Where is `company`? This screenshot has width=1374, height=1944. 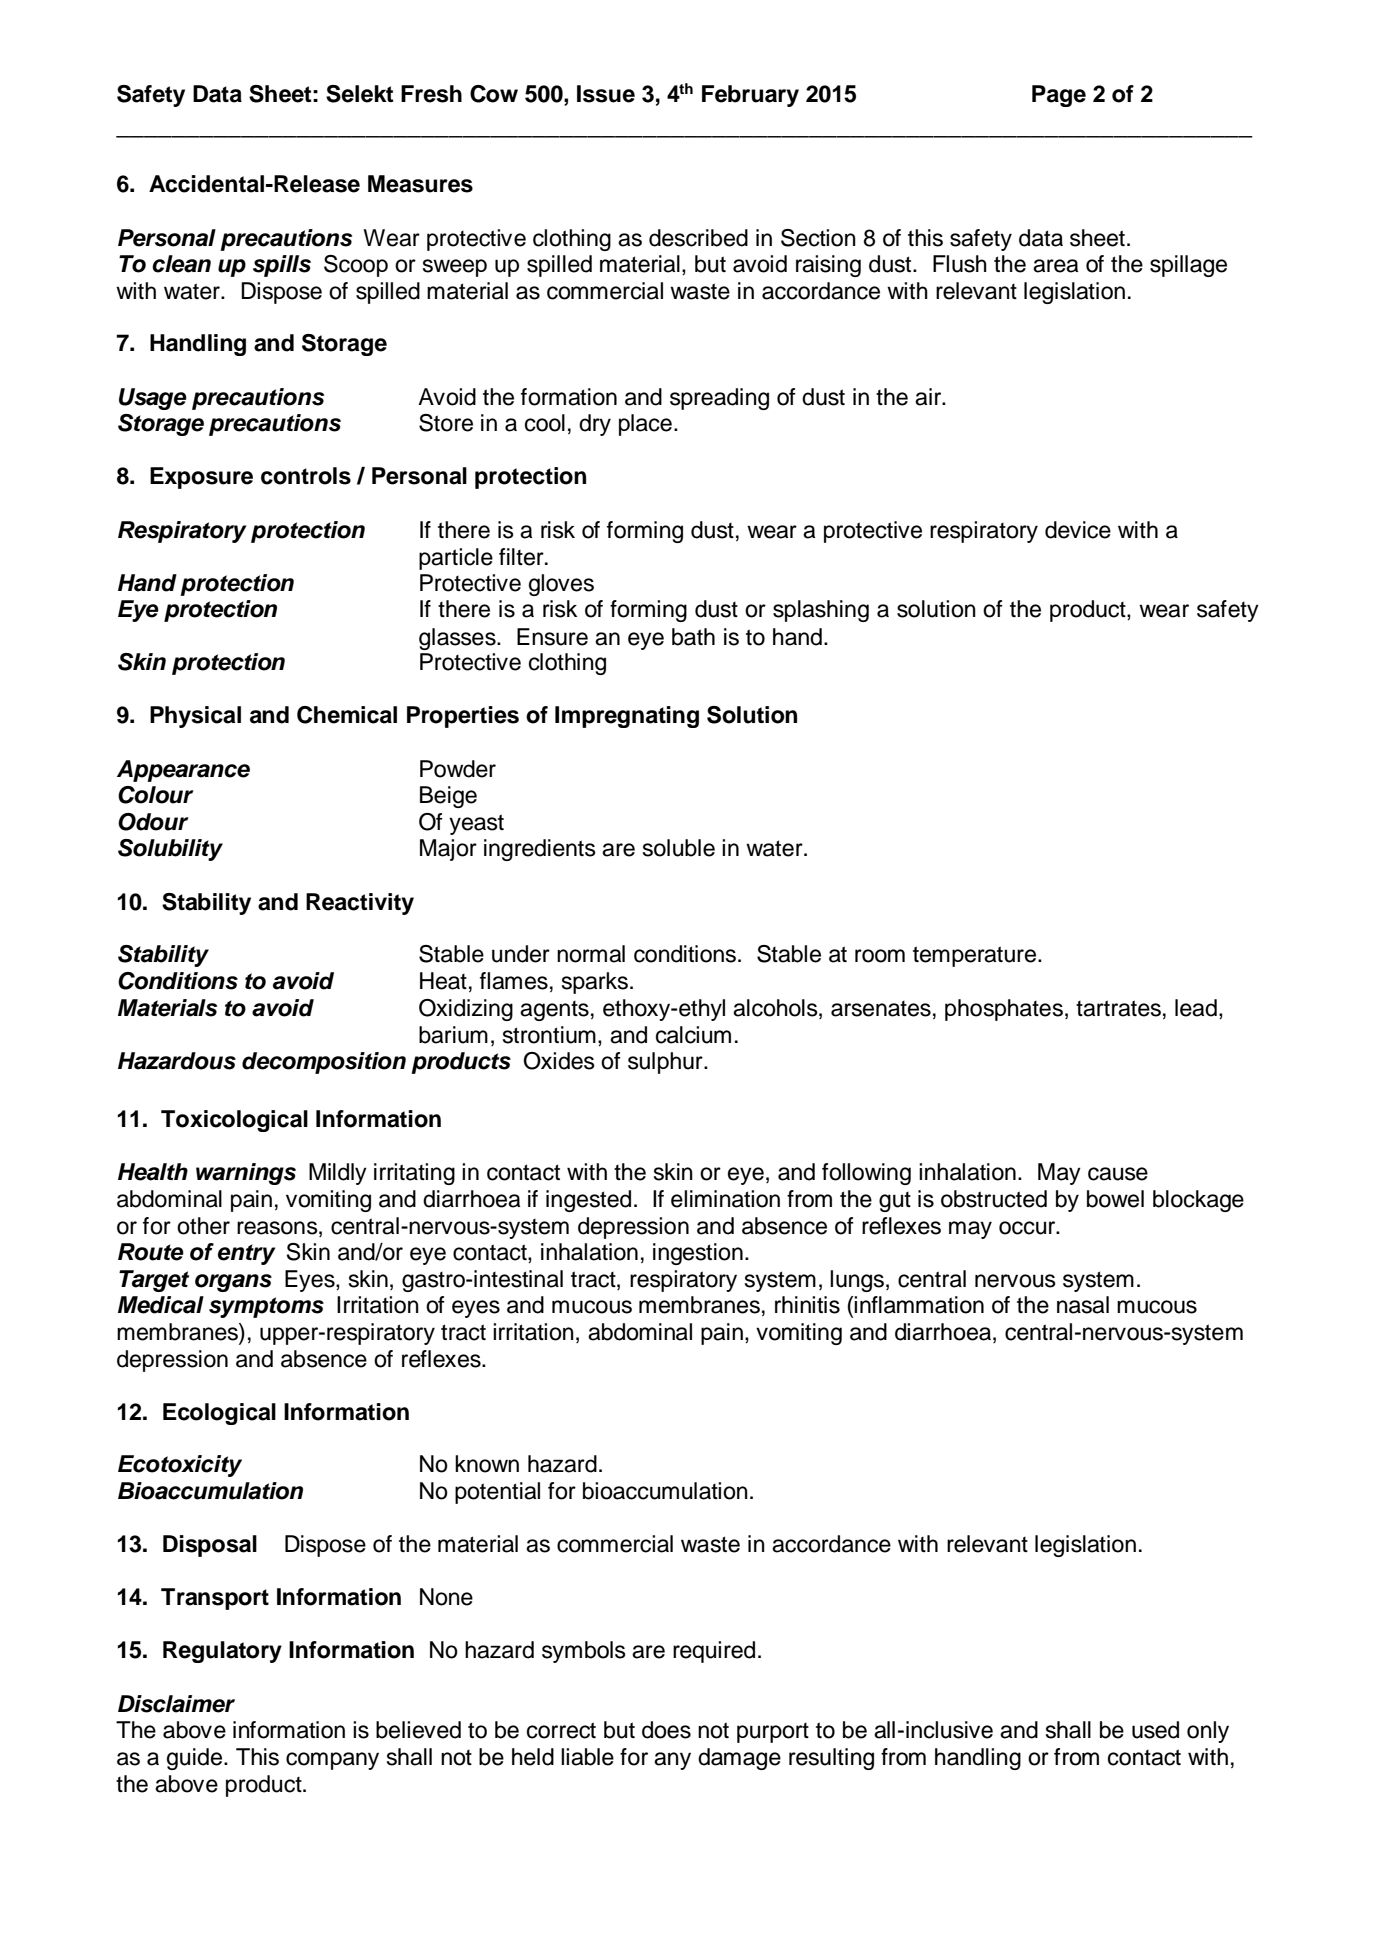
company is located at coordinates (332, 1761).
